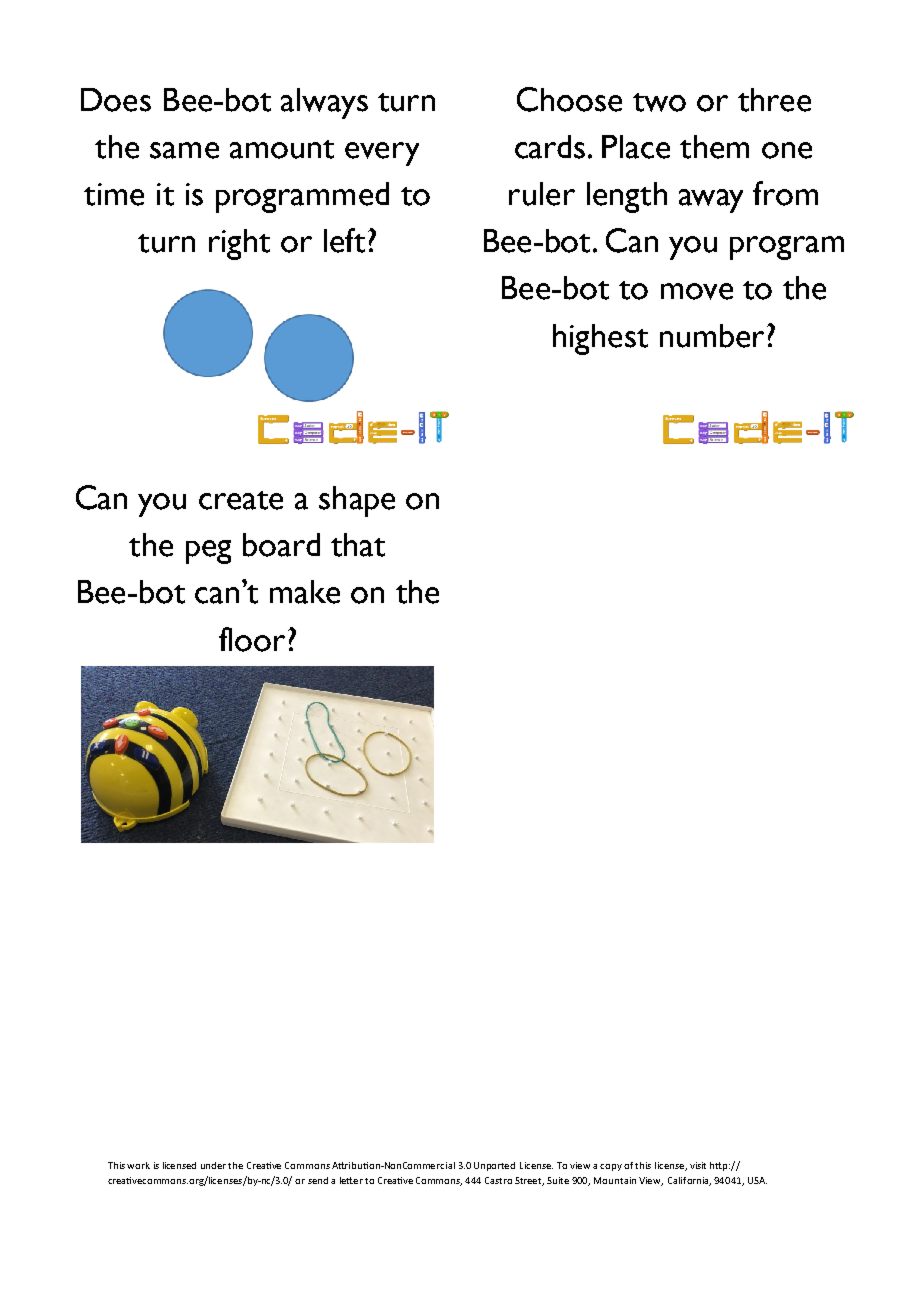  Describe the element at coordinates (184, 150) in the document. I see `same` at that location.
